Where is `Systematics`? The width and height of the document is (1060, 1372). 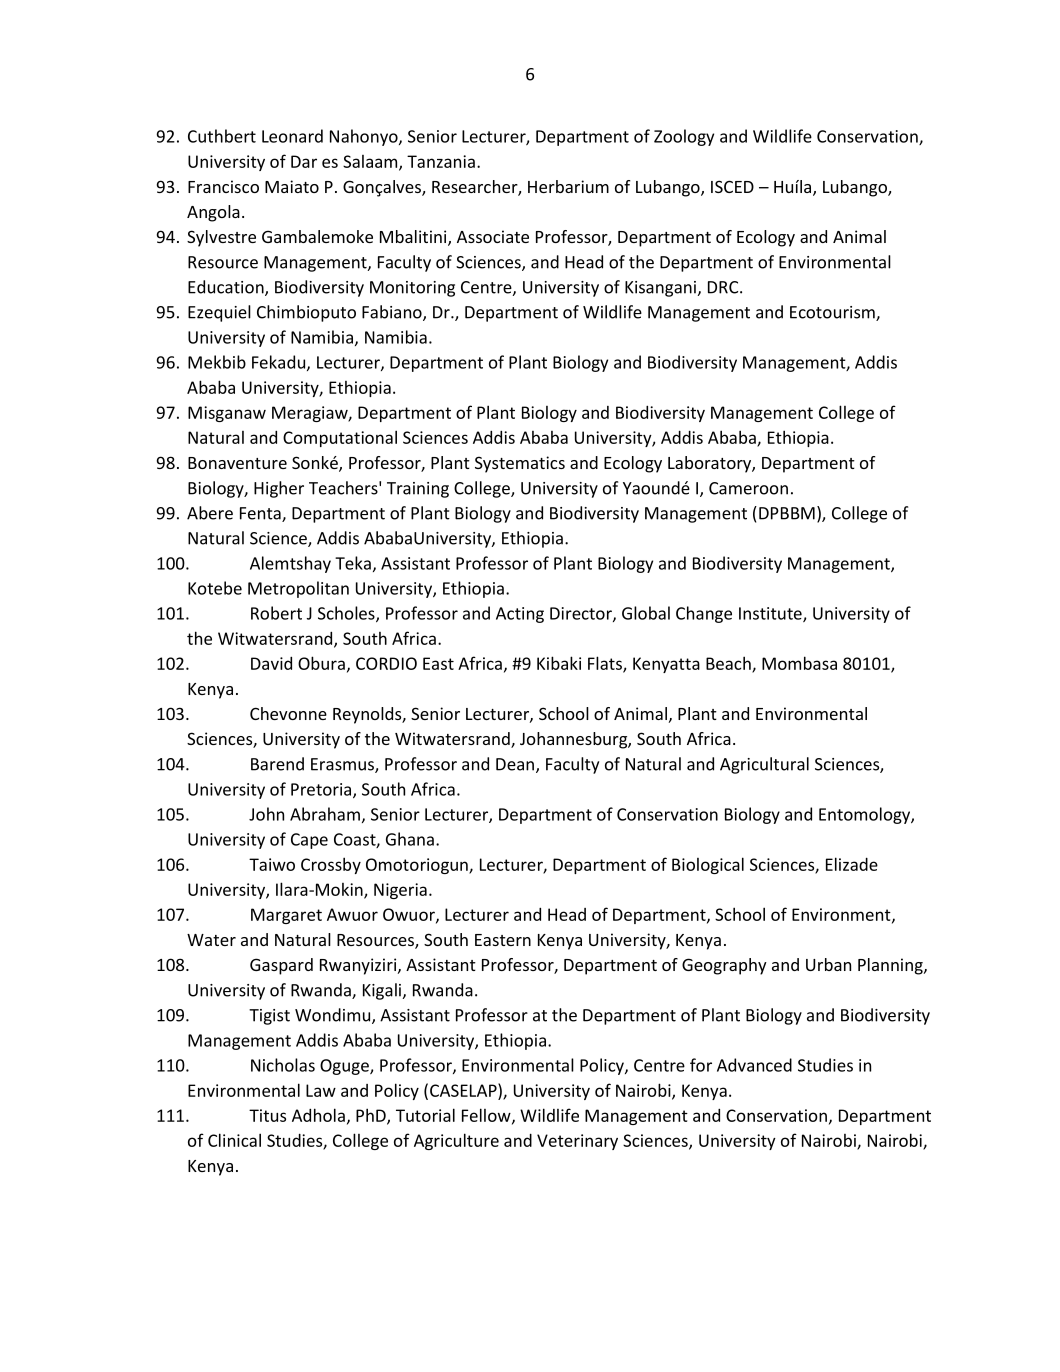 Systematics is located at coordinates (520, 464).
